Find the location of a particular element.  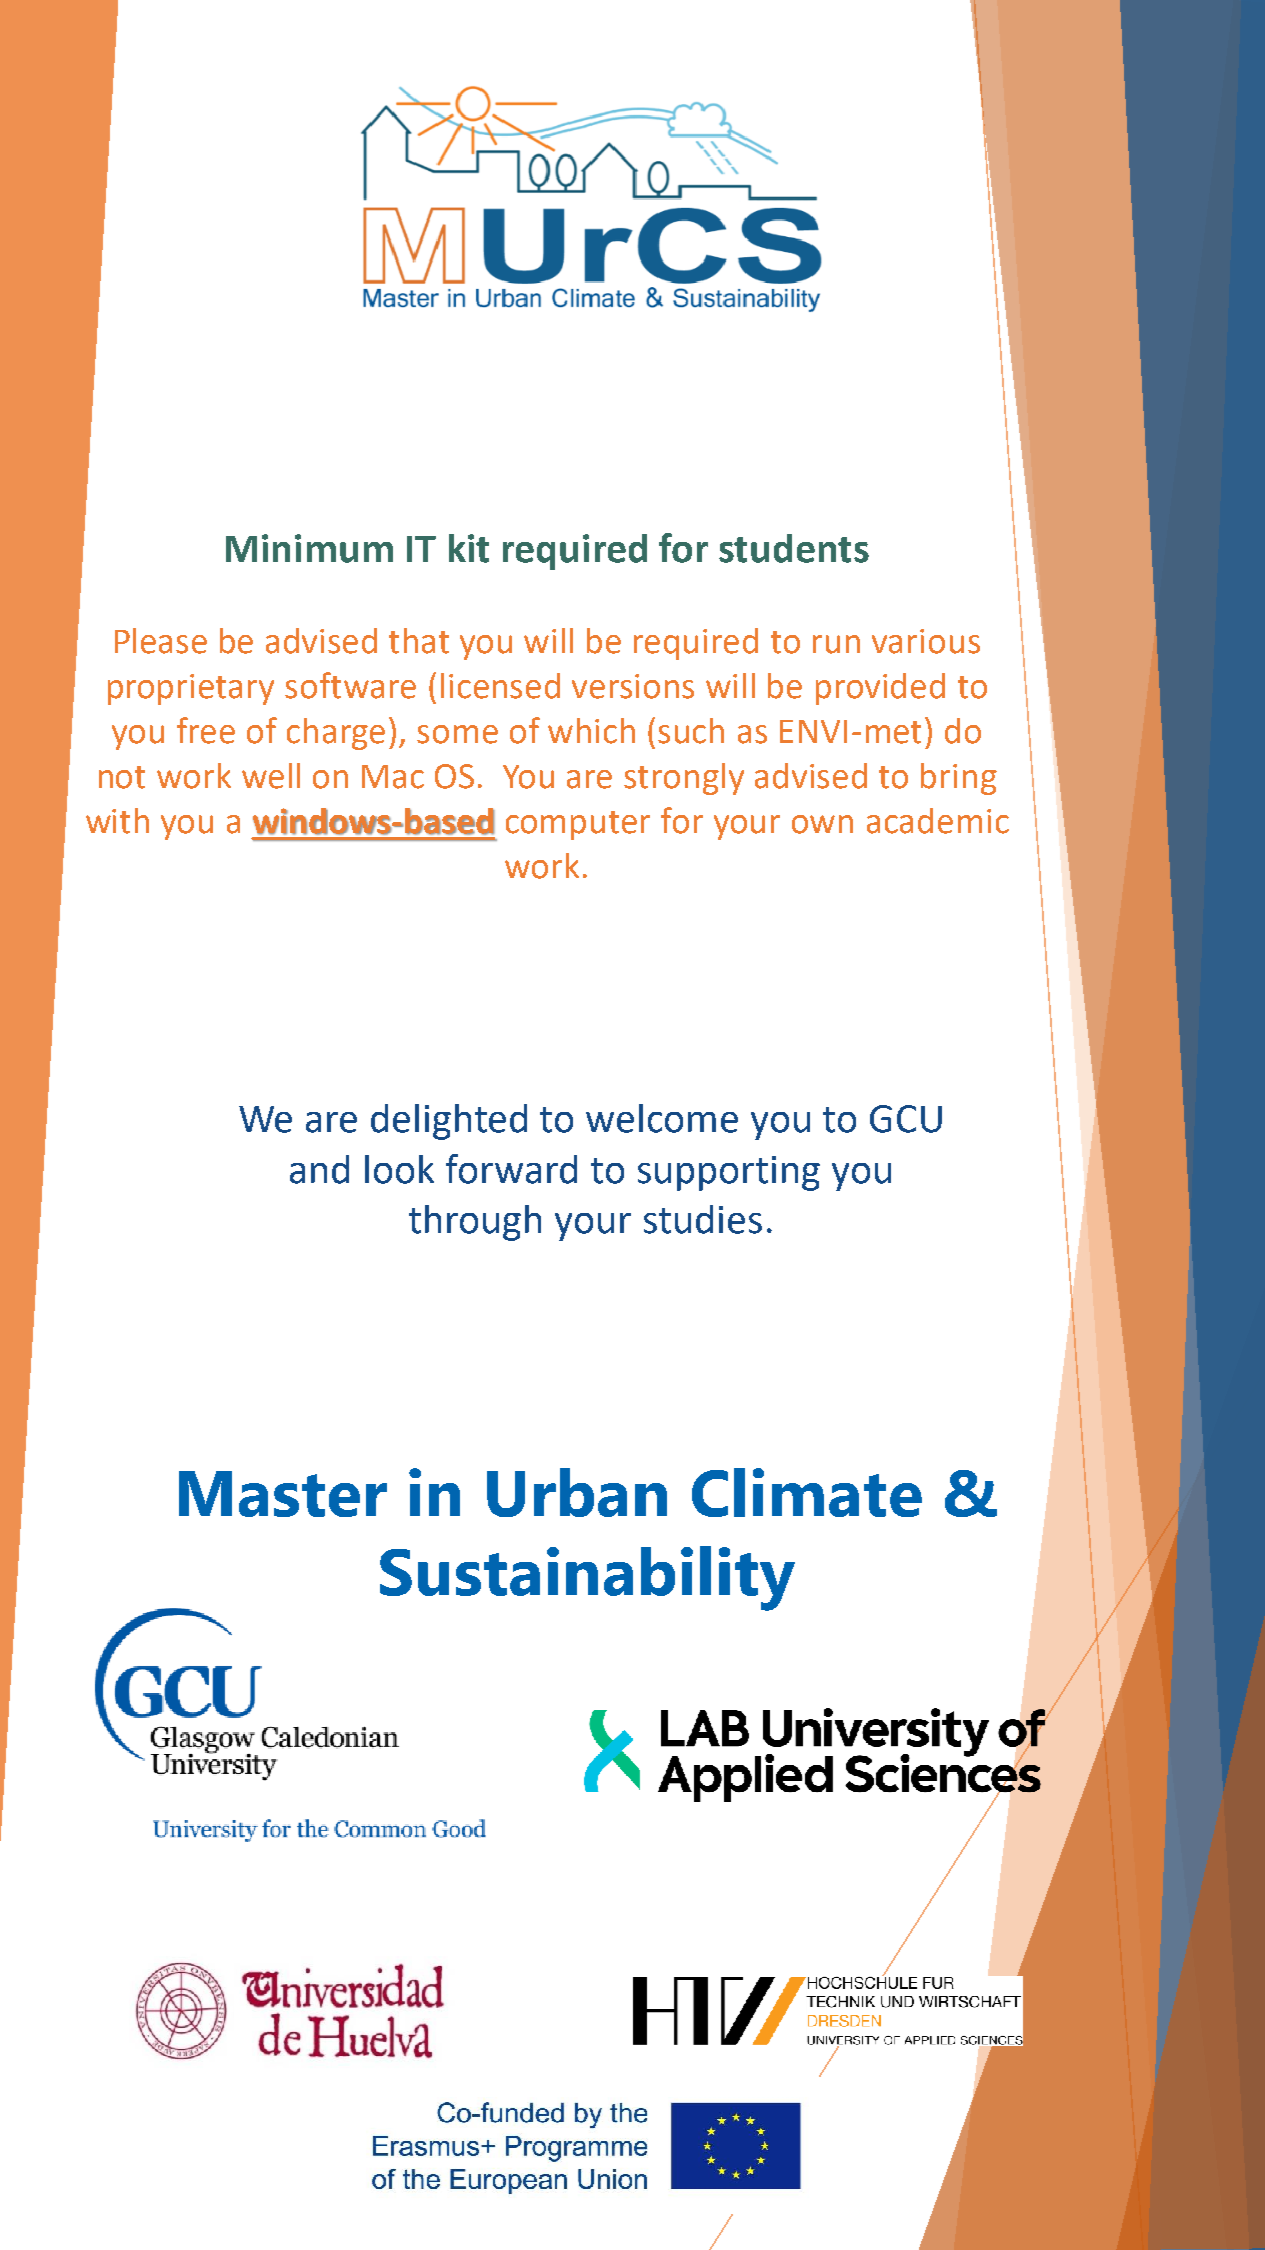

students is located at coordinates (794, 548).
